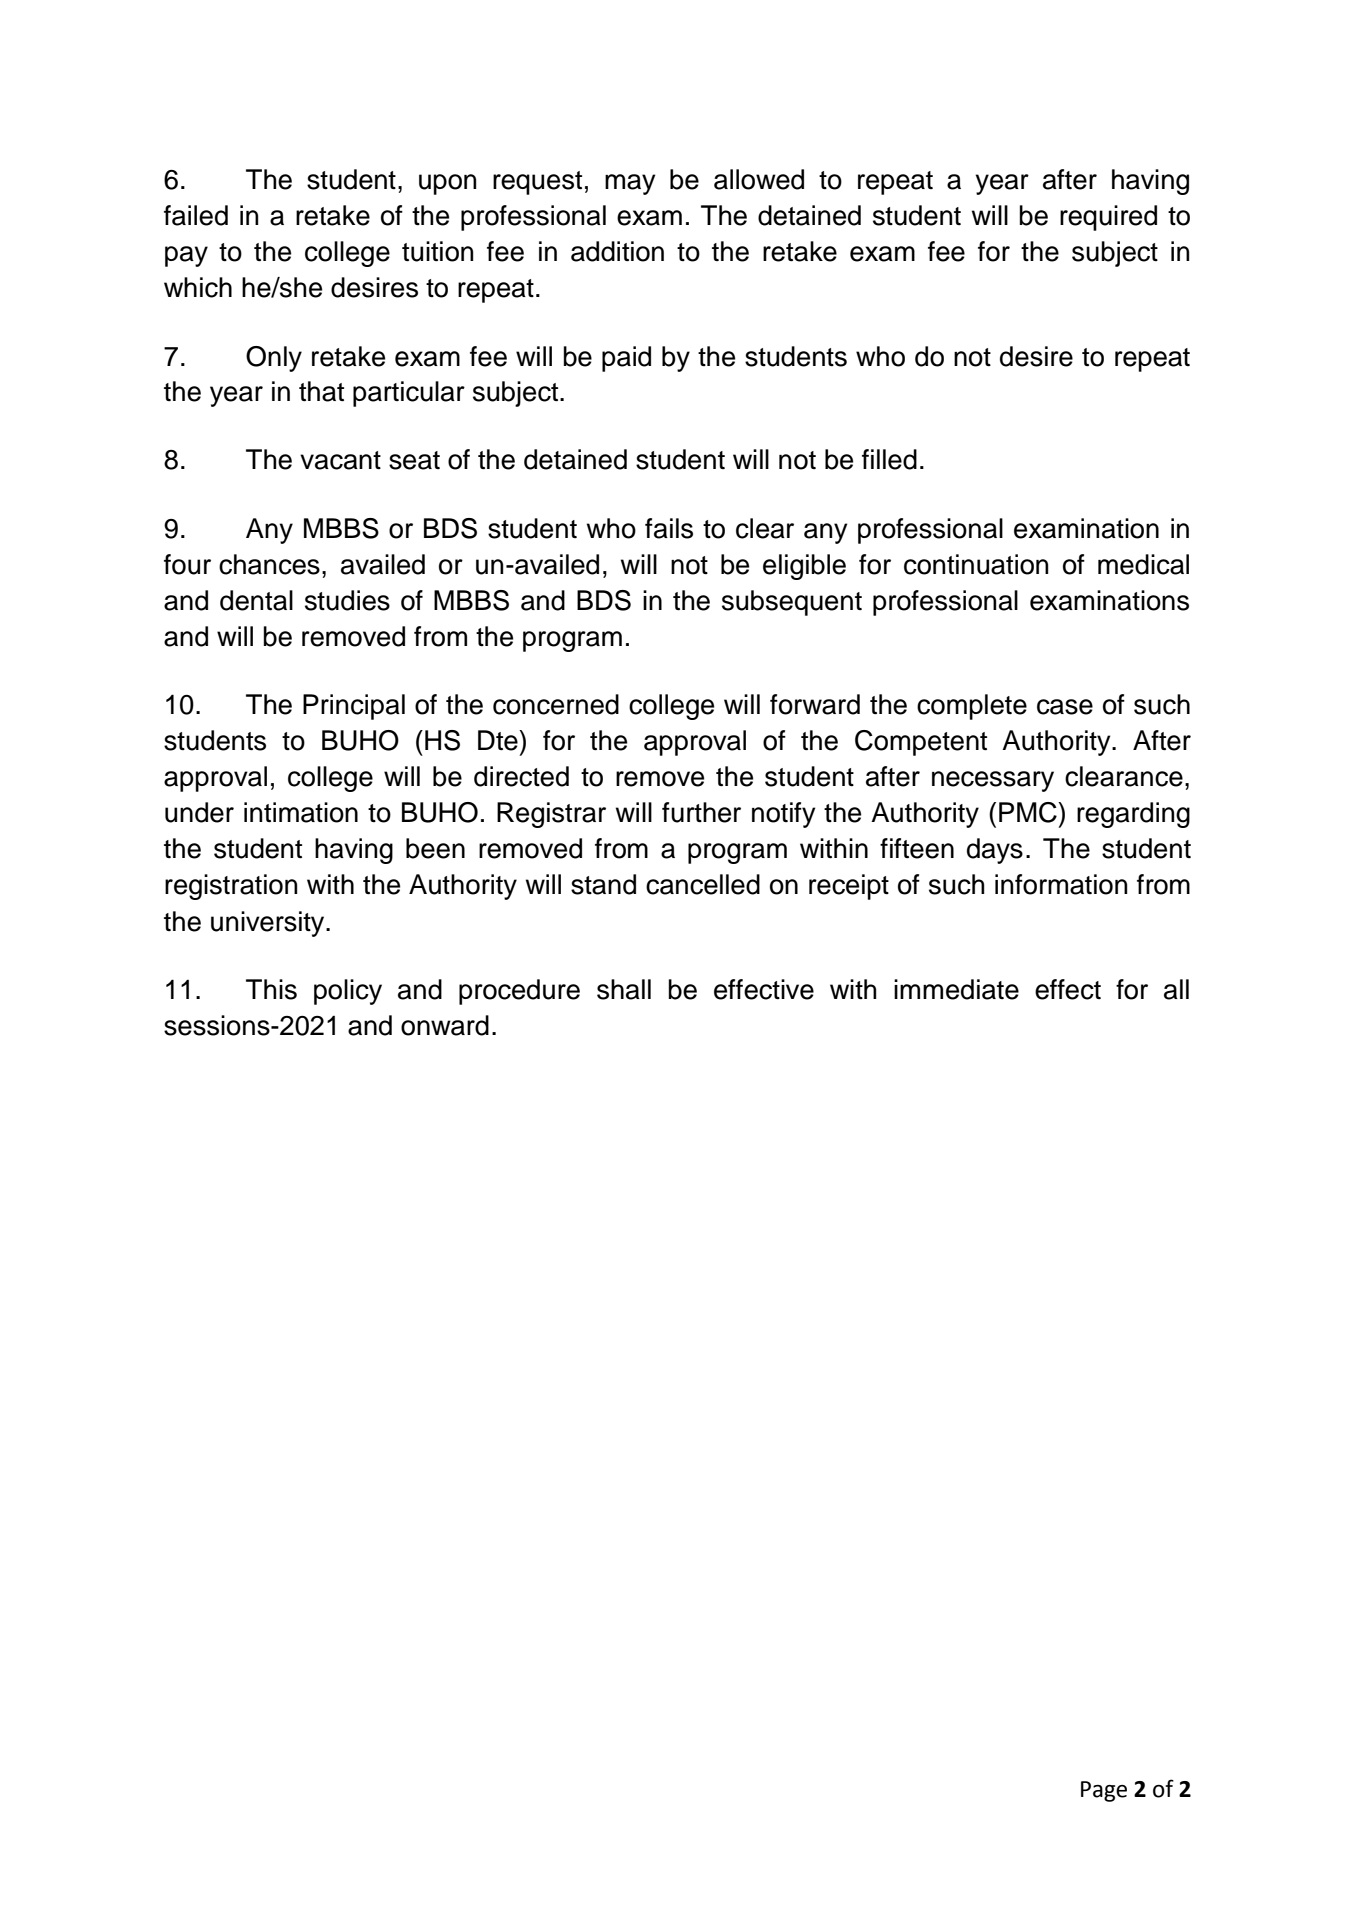 This screenshot has height=1916, width=1355. I want to click on Page, so click(1104, 1791).
